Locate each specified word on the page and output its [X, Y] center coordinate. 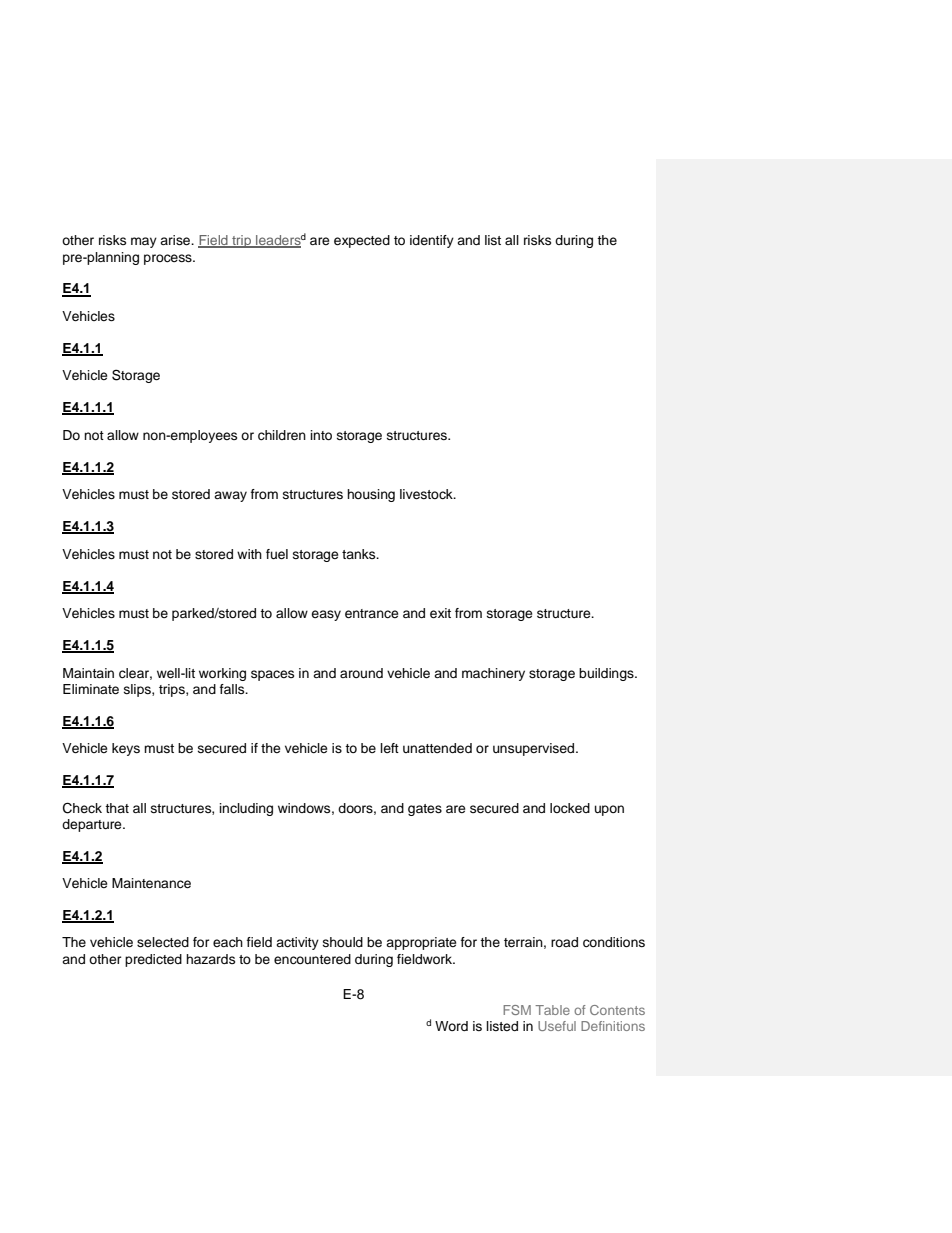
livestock [427, 494]
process [169, 259]
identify [432, 241]
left [389, 748]
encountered [312, 959]
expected [362, 241]
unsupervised [535, 749]
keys [126, 749]
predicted [153, 960]
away [230, 496]
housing [371, 495]
